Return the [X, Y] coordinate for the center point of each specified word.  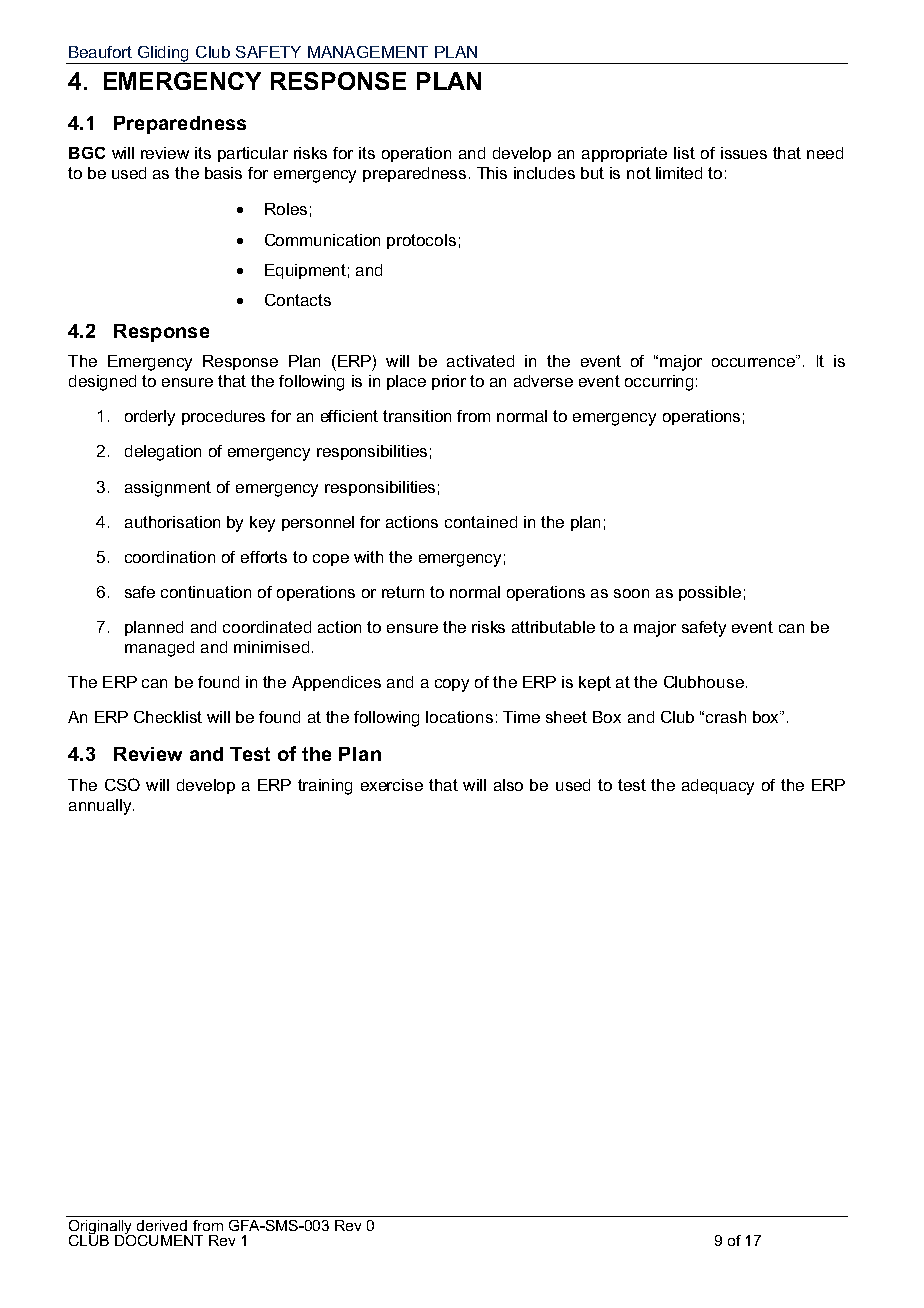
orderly [150, 418]
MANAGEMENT [368, 52]
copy [452, 685]
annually [101, 807]
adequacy [718, 787]
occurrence [754, 362]
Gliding [164, 55]
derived [162, 1225]
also [508, 785]
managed [159, 649]
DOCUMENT [159, 1239]
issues [744, 153]
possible [710, 593]
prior [449, 382]
